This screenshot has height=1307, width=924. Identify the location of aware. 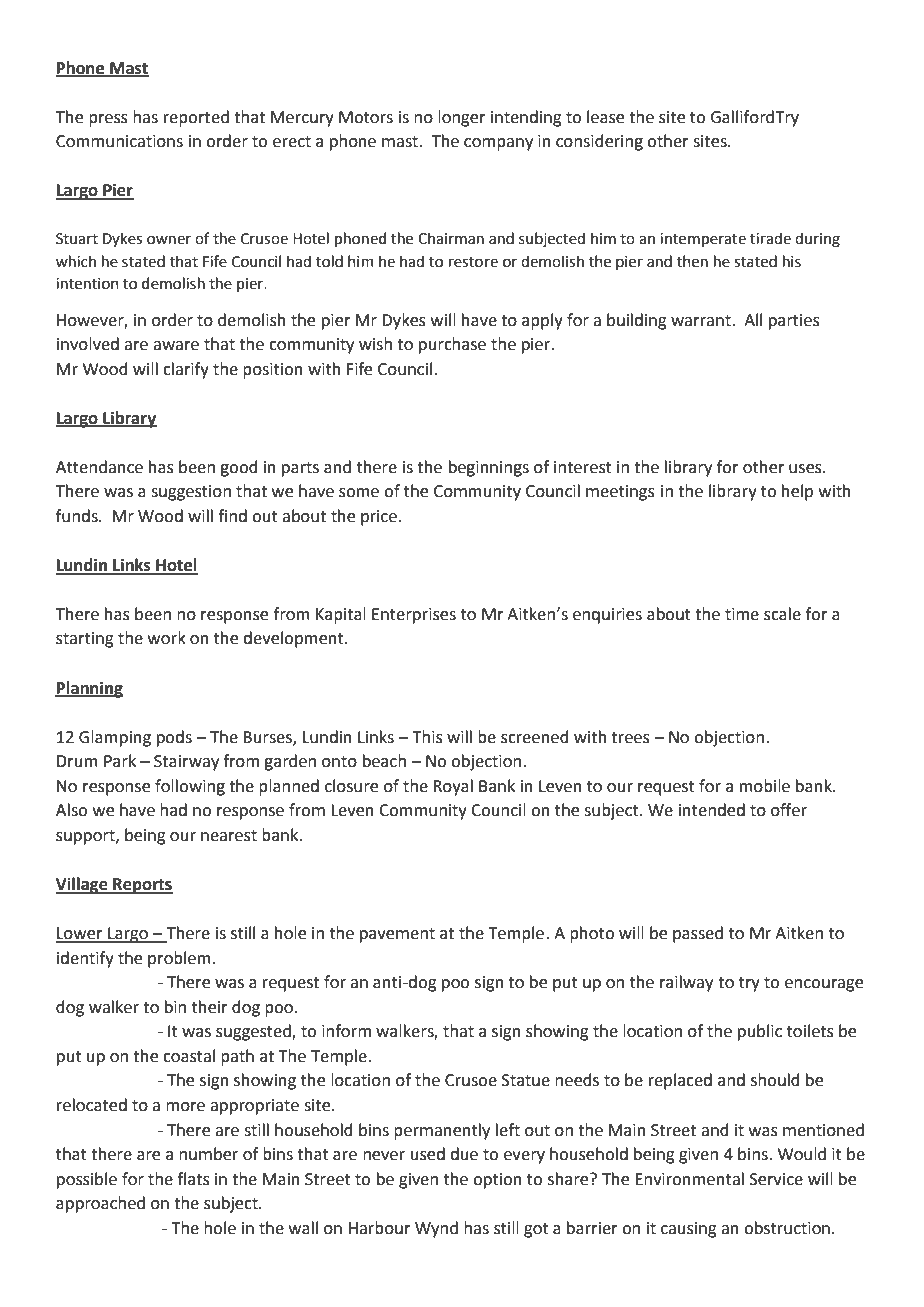
(176, 346).
